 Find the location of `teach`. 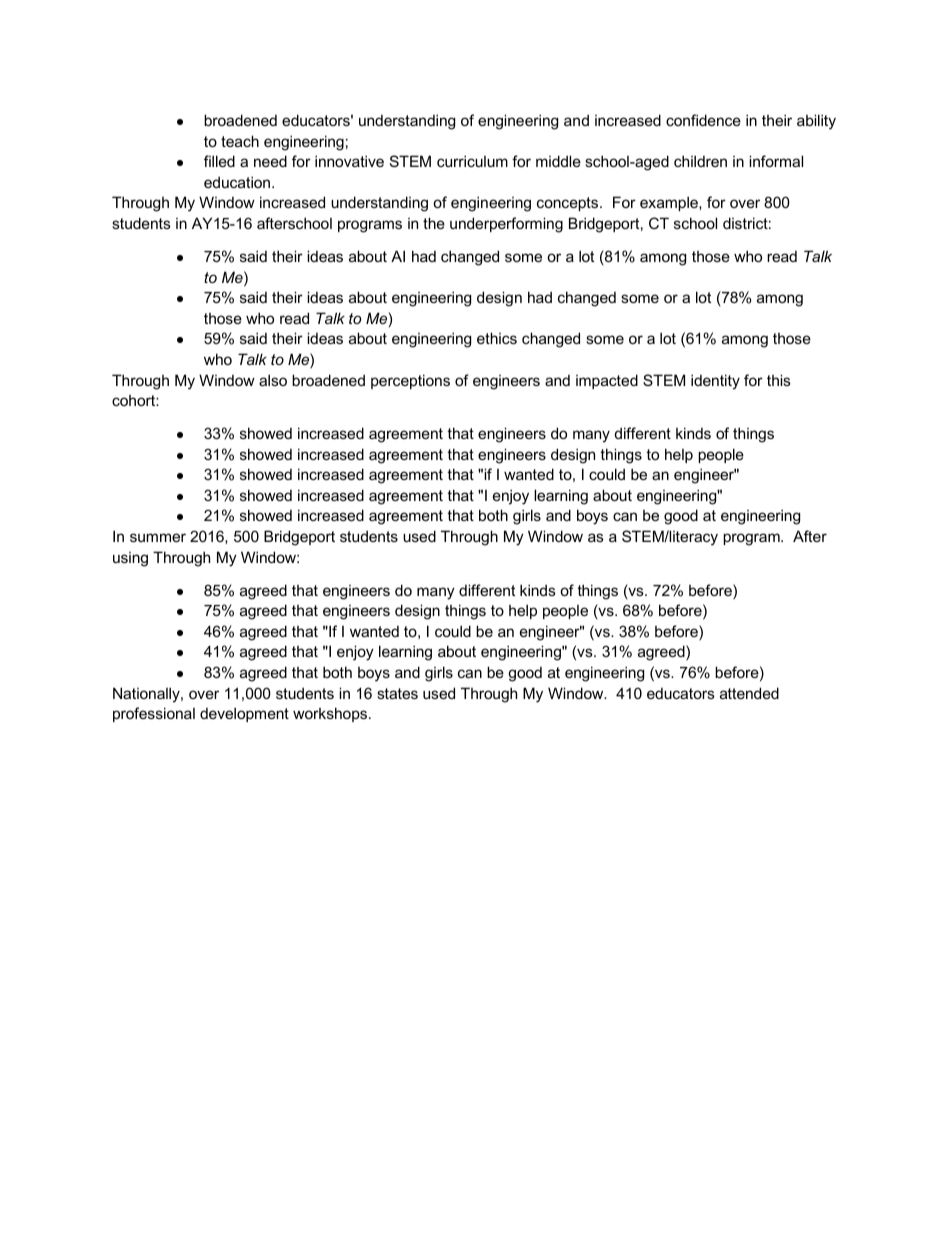

teach is located at coordinates (240, 141).
